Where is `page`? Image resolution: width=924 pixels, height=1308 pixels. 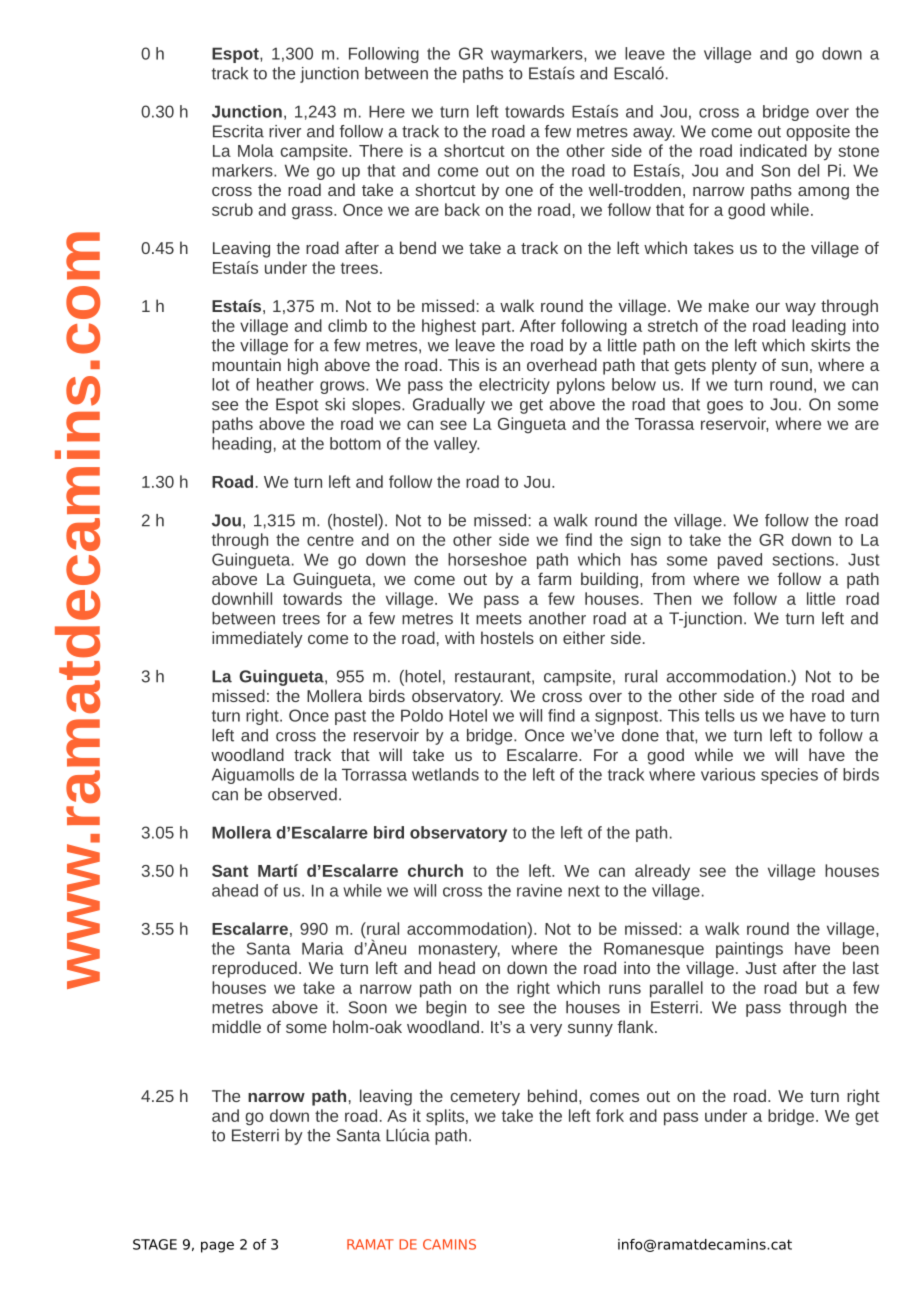
page is located at coordinates (217, 1247).
